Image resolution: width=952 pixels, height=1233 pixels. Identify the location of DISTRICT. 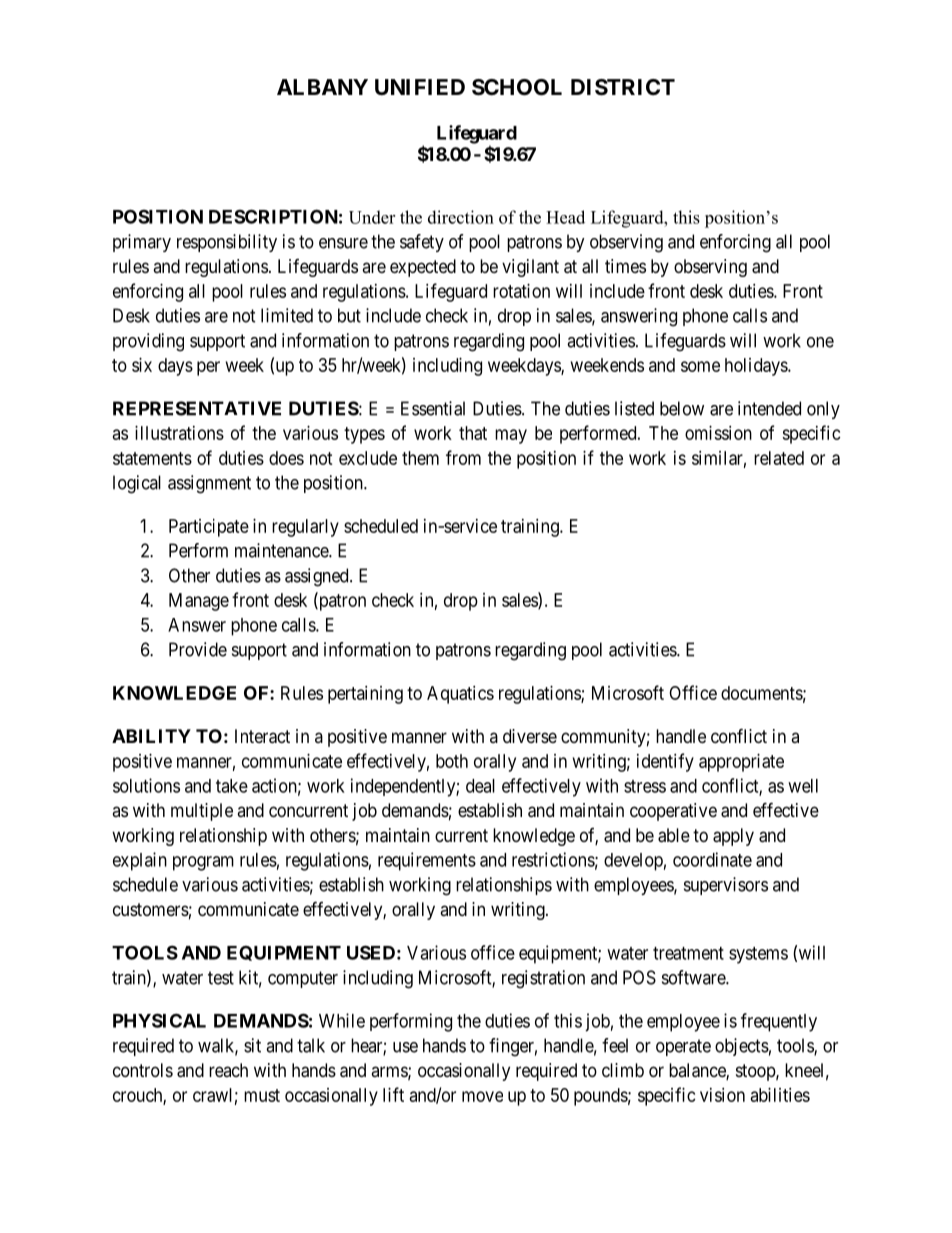
(623, 87).
